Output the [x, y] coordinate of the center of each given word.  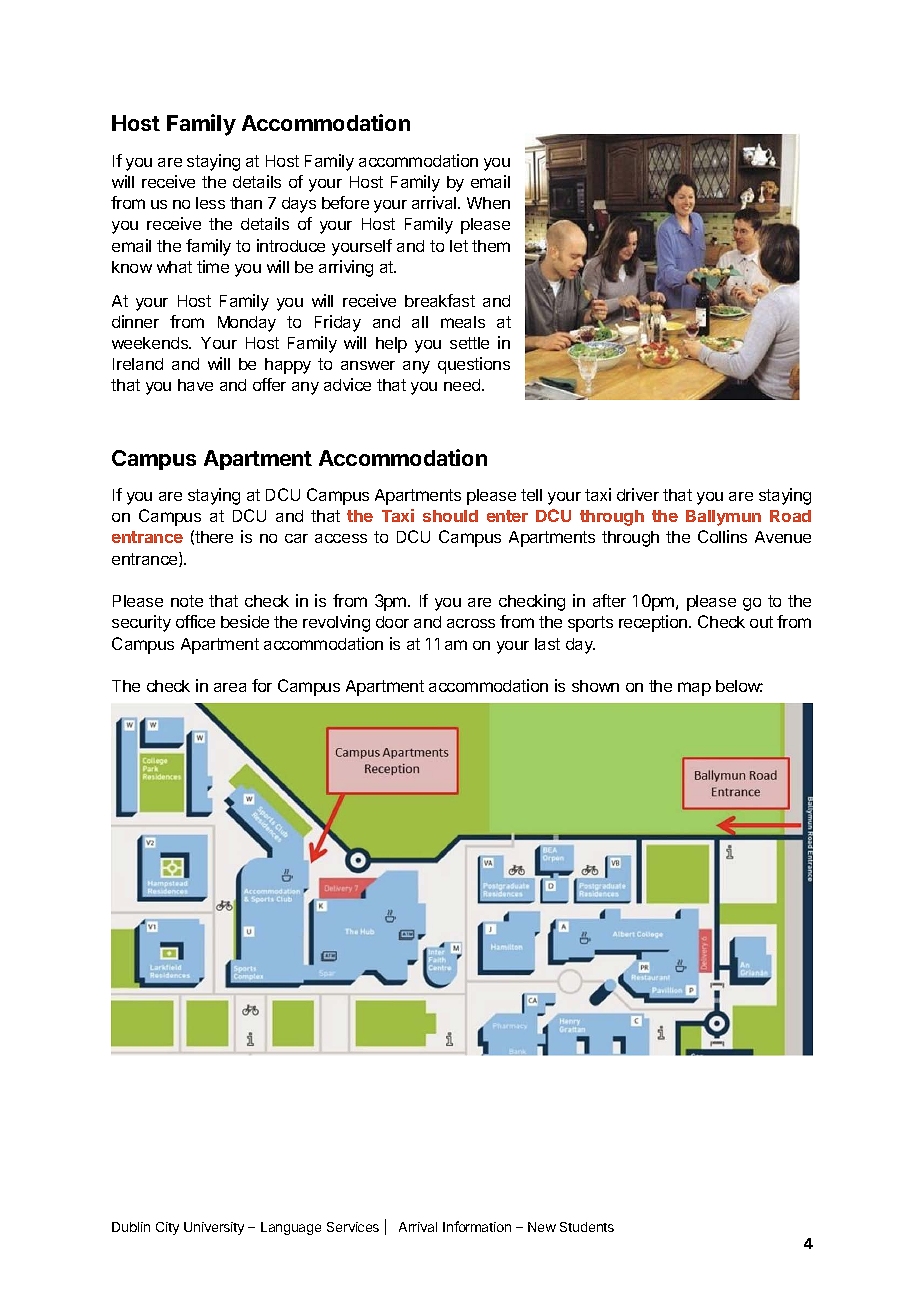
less [210, 203]
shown [595, 686]
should [450, 516]
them [491, 246]
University [214, 1228]
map [694, 689]
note [187, 601]
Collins [722, 536]
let [459, 246]
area [230, 687]
